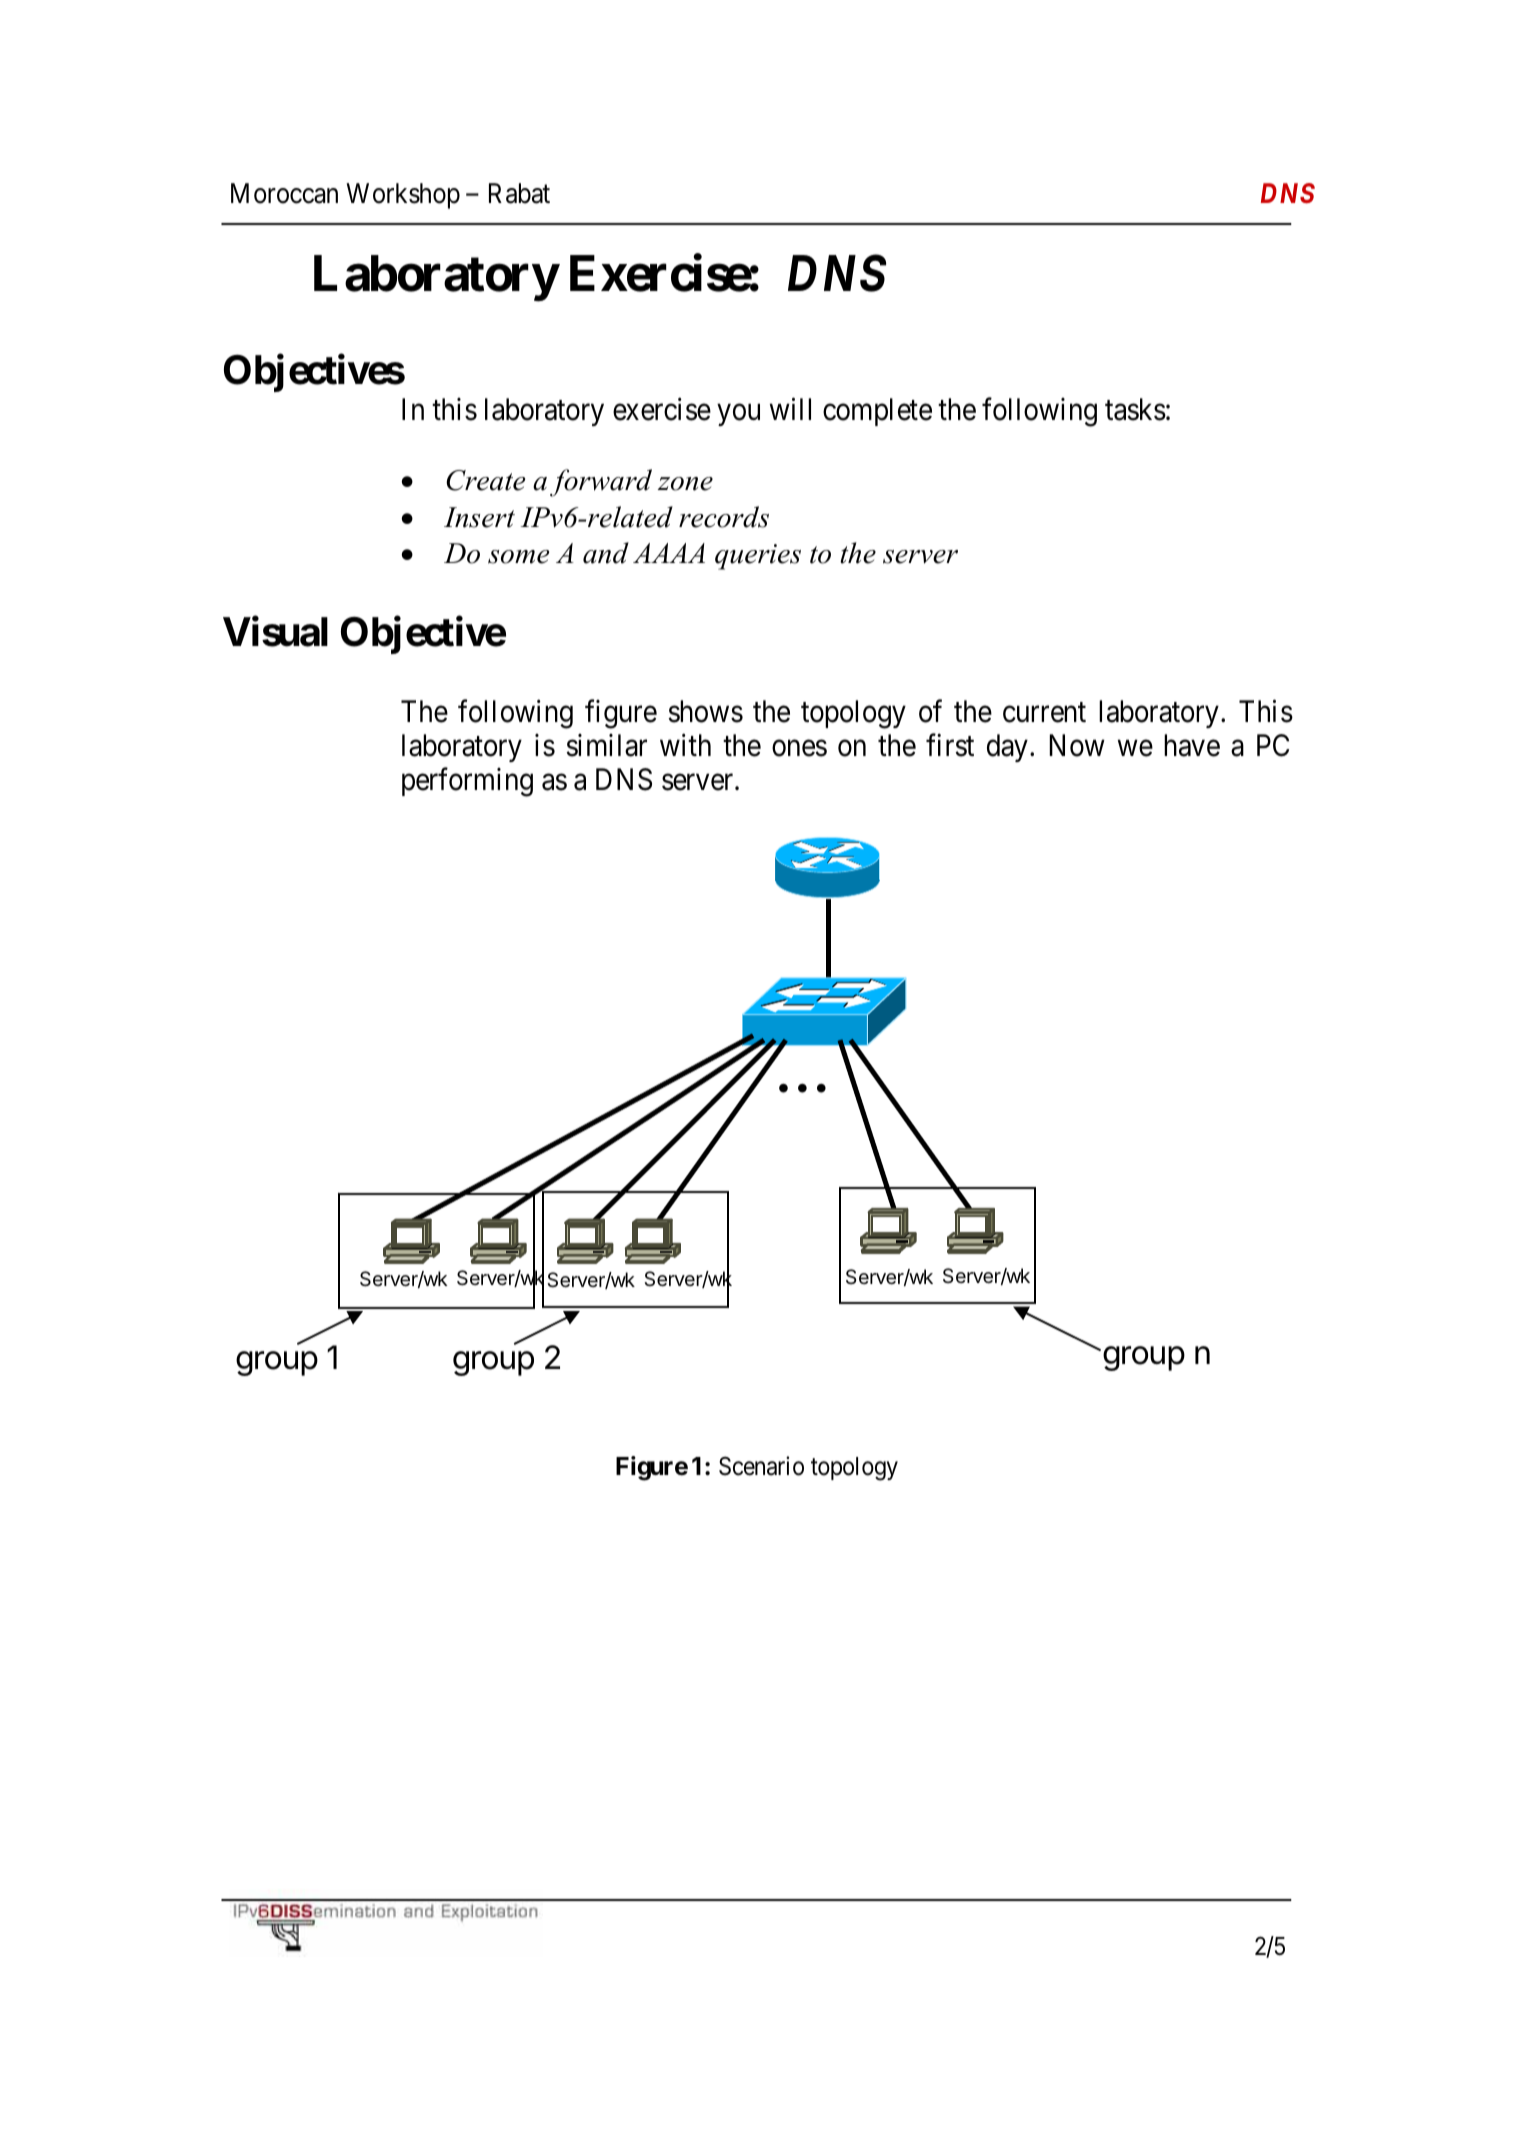 The height and width of the page is (2141, 1513). I want to click on day, so click(1007, 748).
